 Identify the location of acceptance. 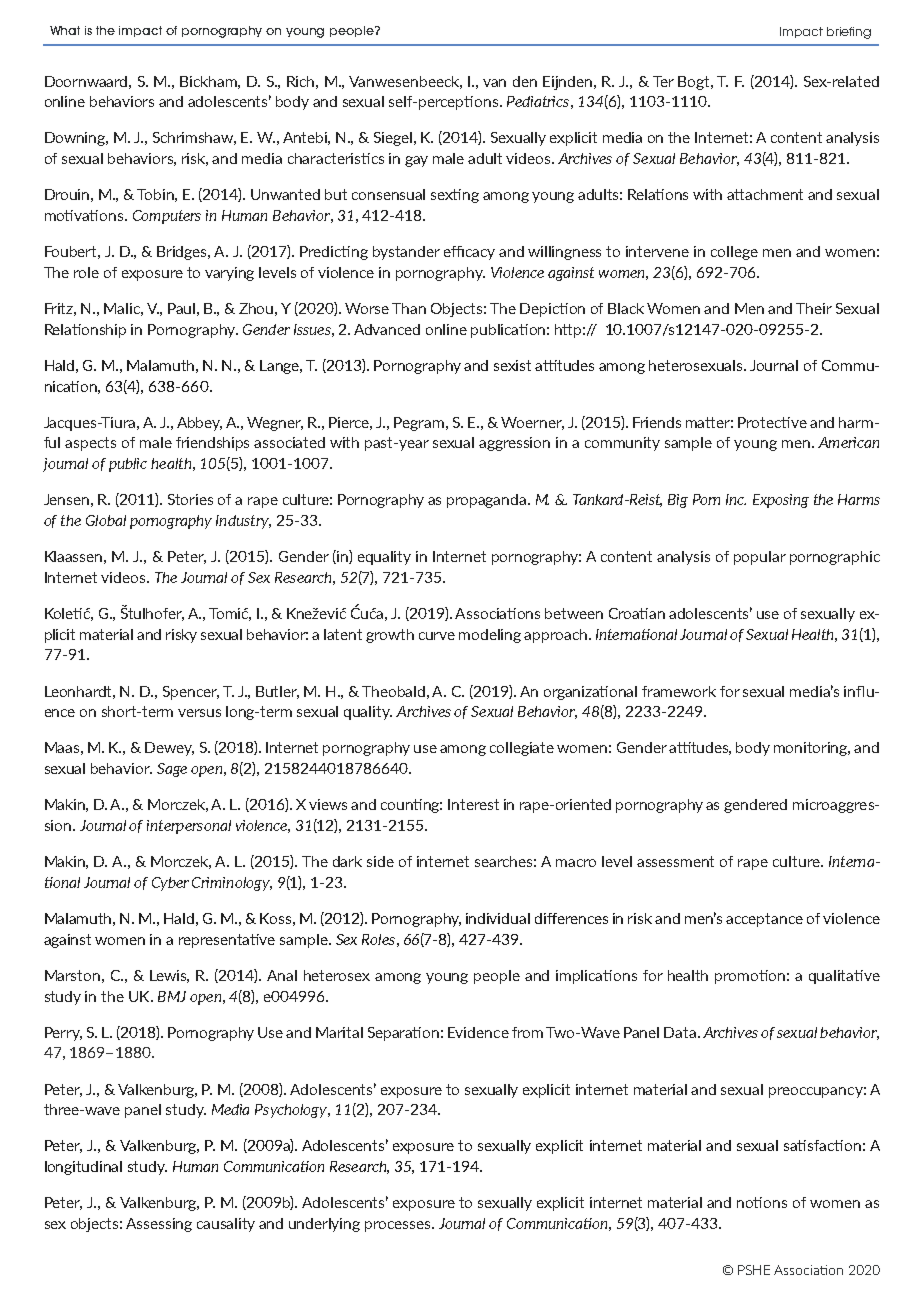
(764, 920).
